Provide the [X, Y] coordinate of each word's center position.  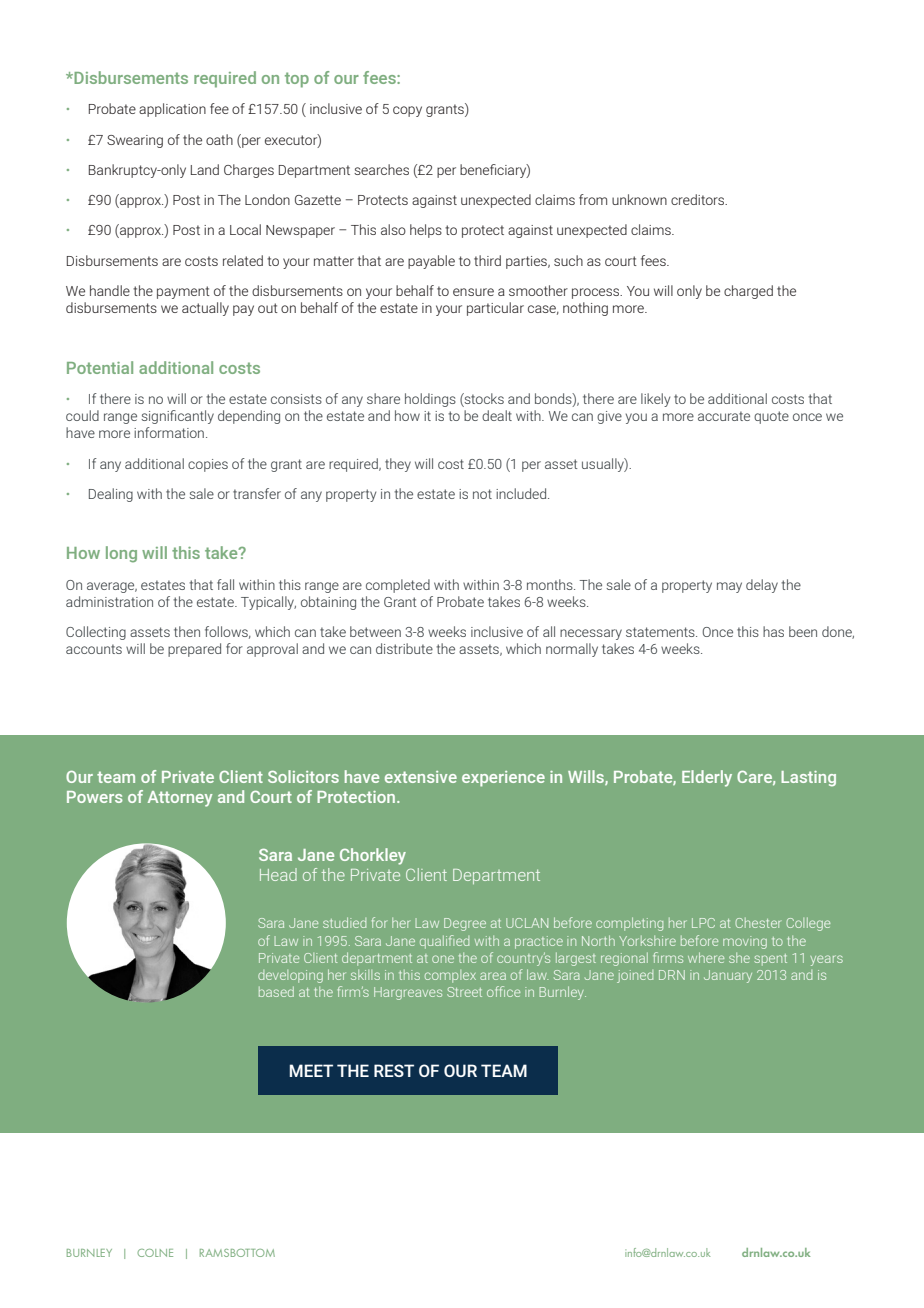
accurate [724, 416]
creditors [699, 199]
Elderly [707, 778]
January [728, 976]
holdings [430, 400]
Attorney [180, 799]
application [172, 110]
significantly [177, 417]
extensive [421, 777]
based [276, 991]
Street [464, 992]
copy [407, 111]
